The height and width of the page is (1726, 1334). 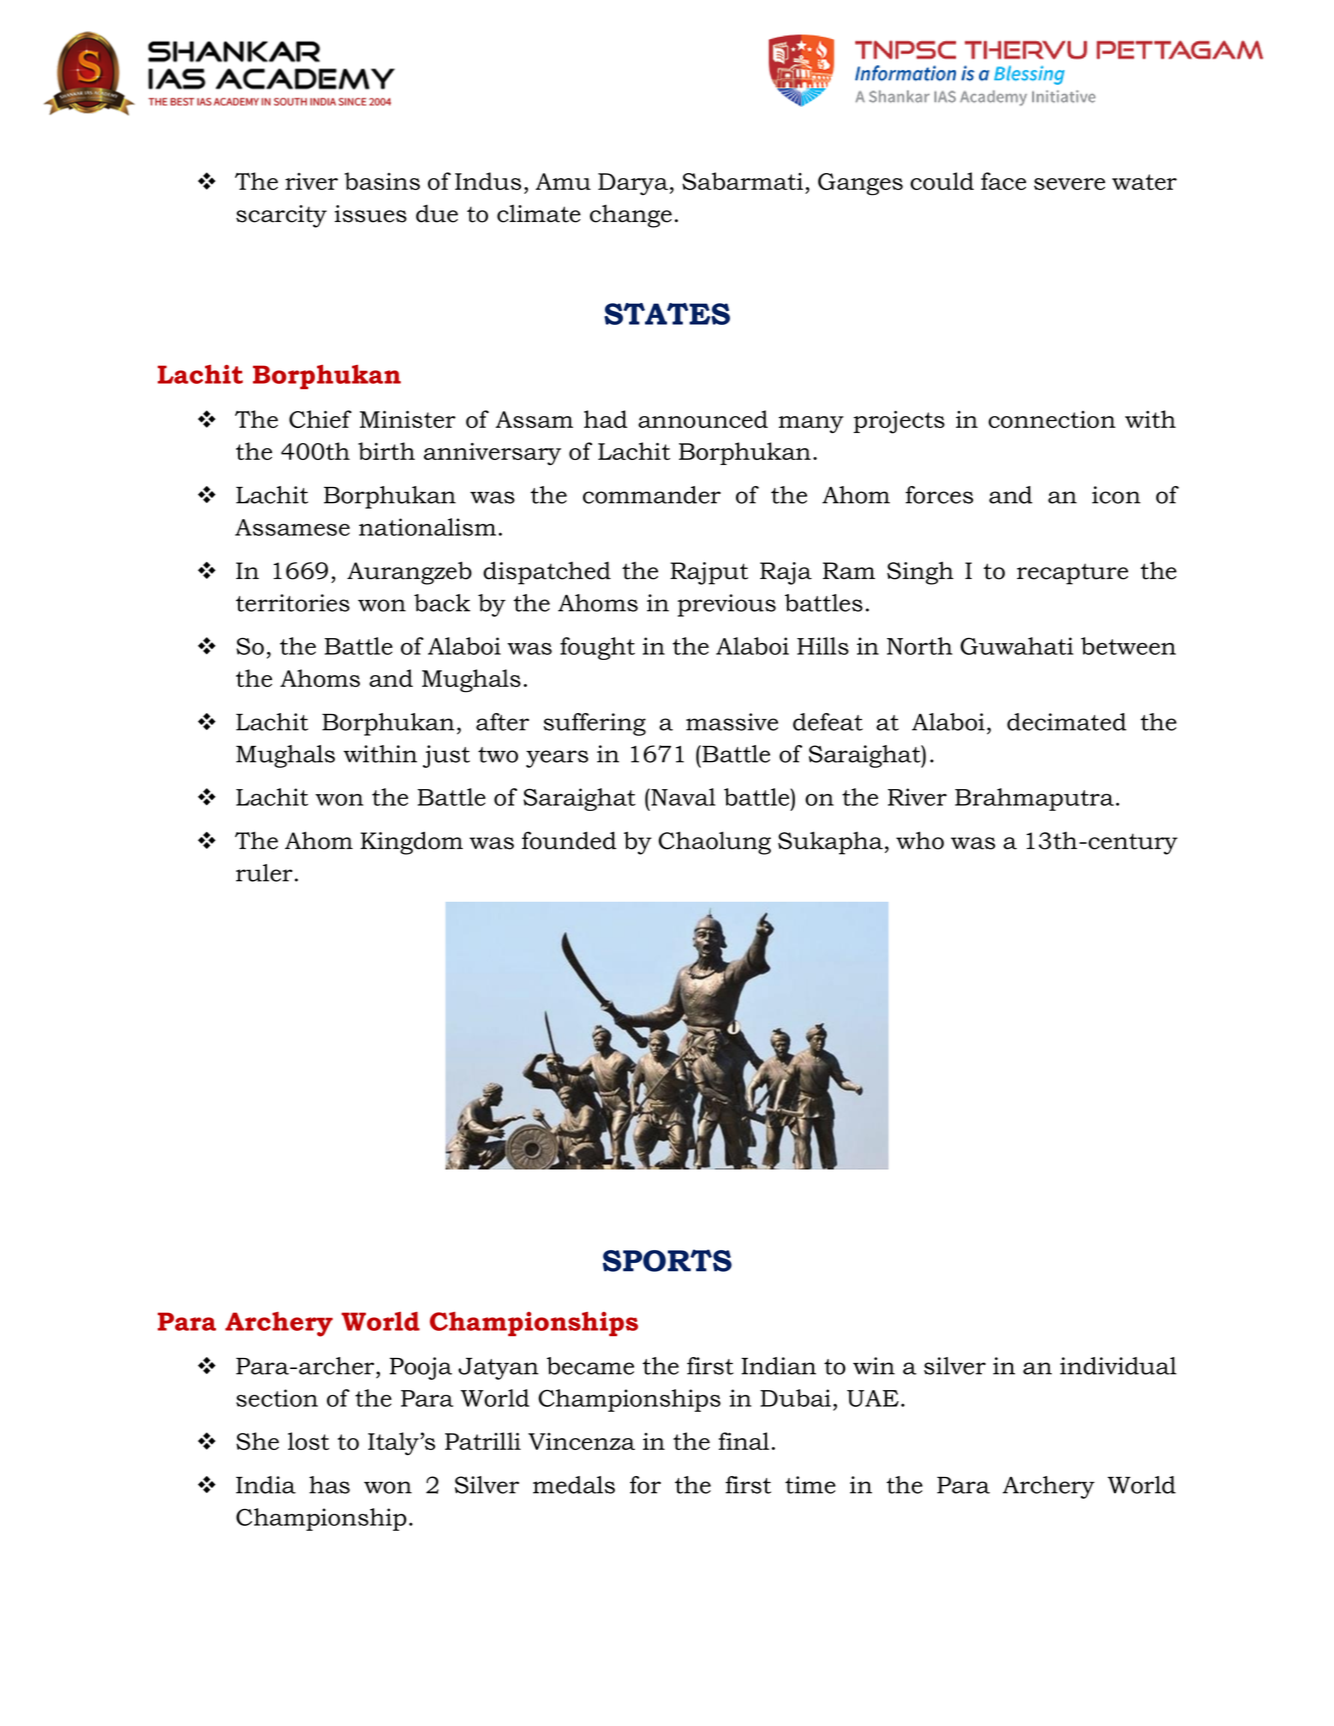 What do you see at coordinates (920, 840) in the page?
I see `who` at bounding box center [920, 840].
